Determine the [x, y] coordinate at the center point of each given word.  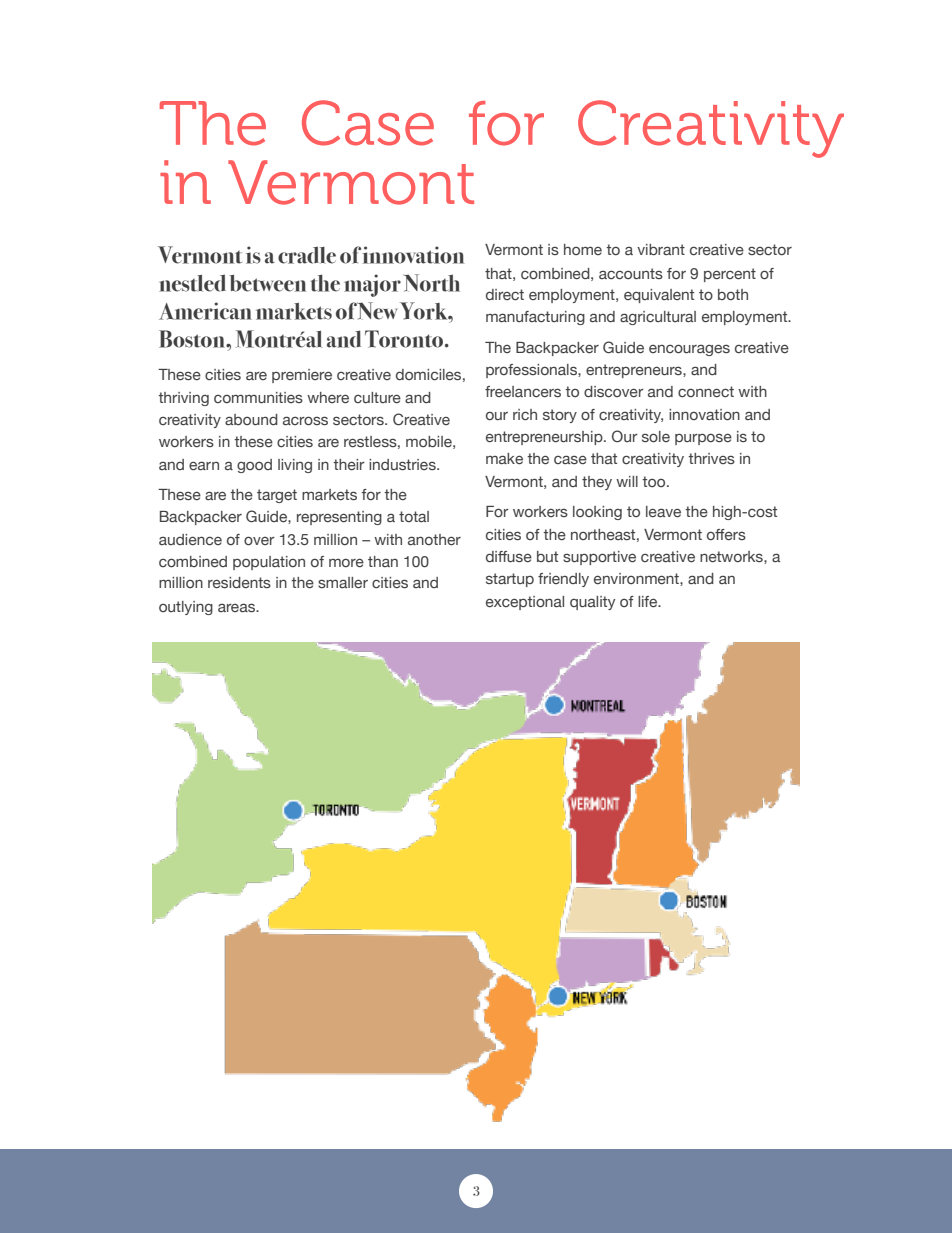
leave [663, 511]
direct [505, 294]
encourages [689, 350]
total [414, 516]
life [649, 601]
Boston [193, 339]
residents [239, 582]
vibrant [661, 249]
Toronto [405, 339]
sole [656, 436]
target [277, 496]
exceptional [525, 603]
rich [525, 414]
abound [251, 419]
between [267, 283]
